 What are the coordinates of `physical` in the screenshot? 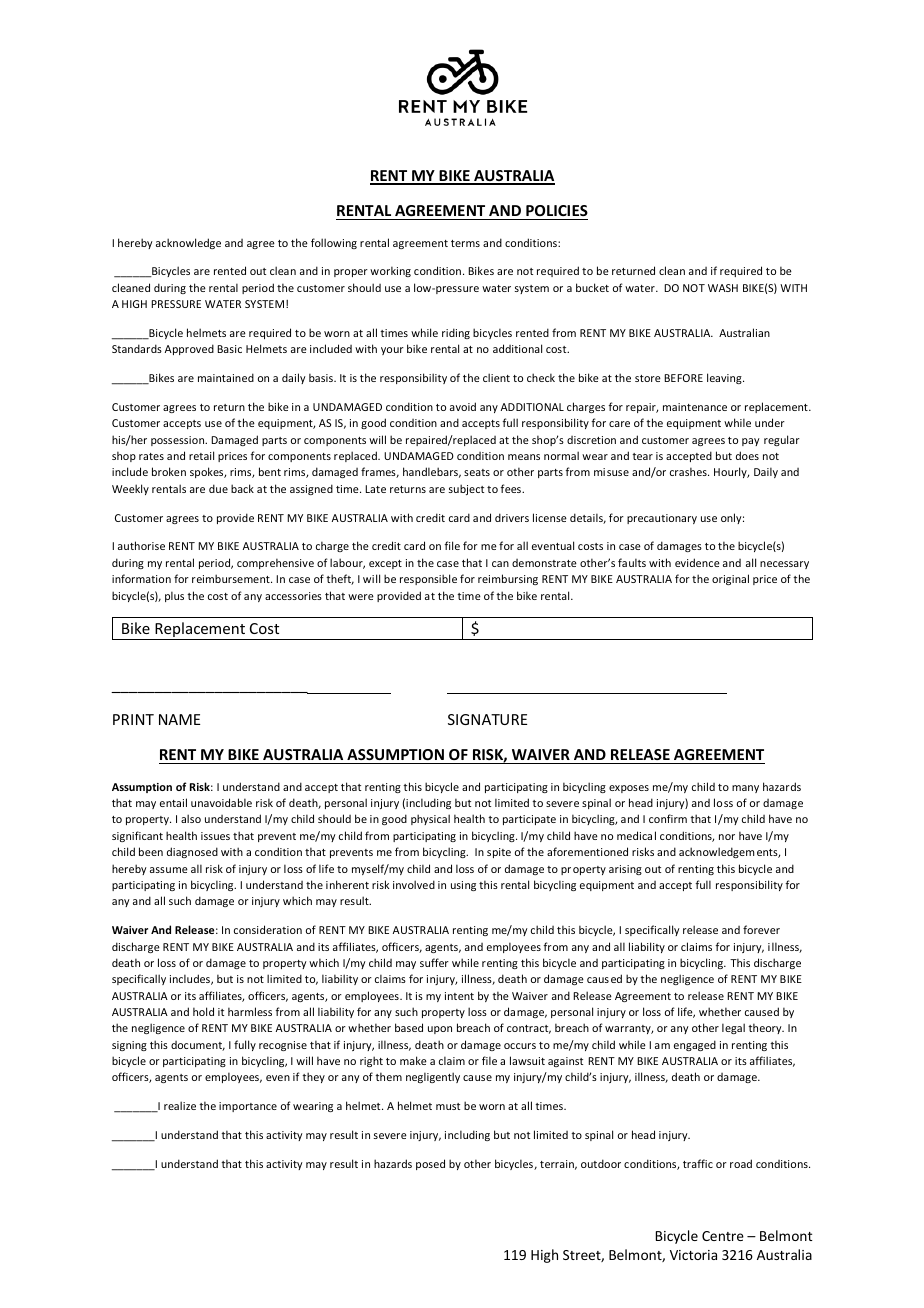 It's located at (430, 819).
